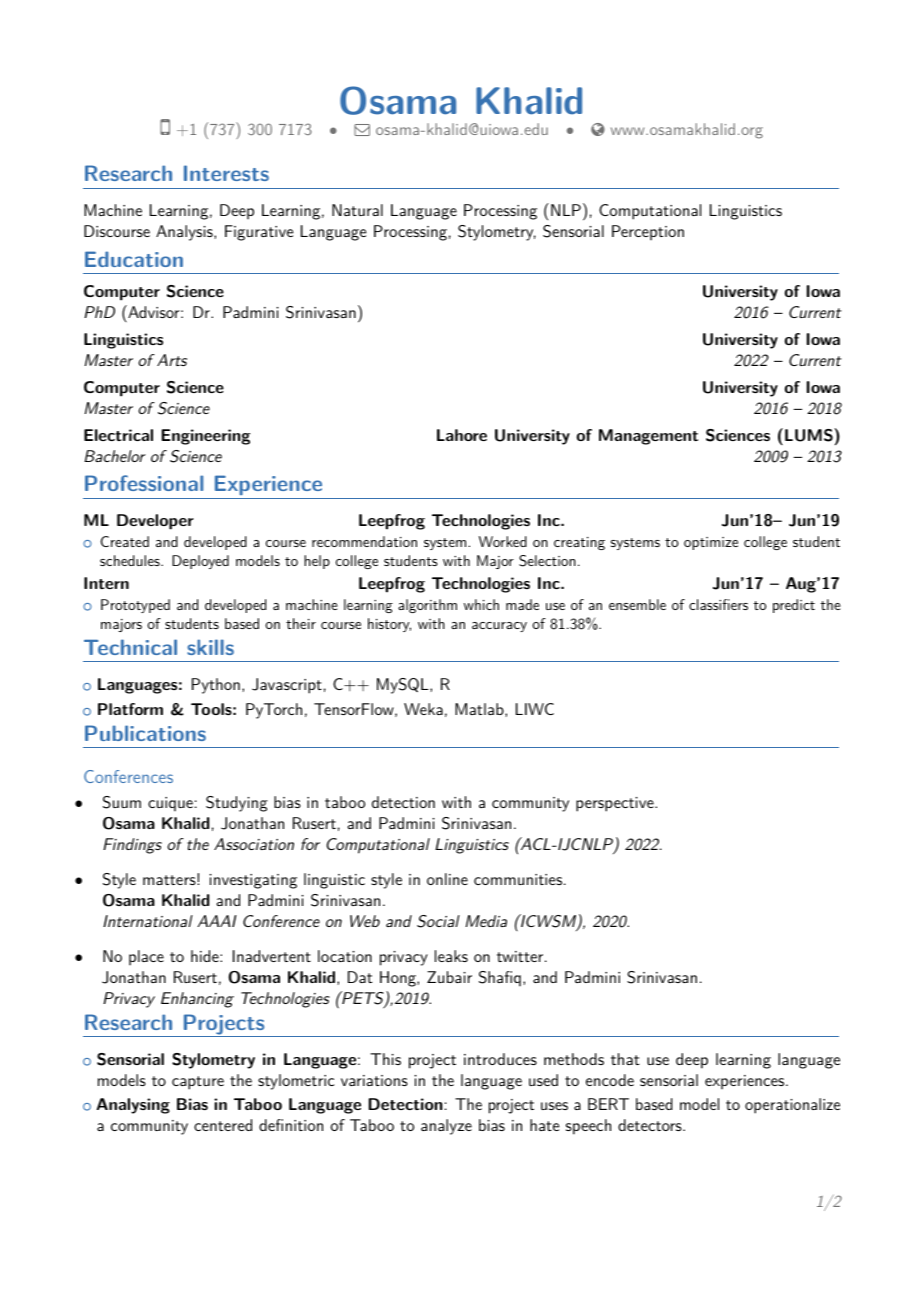 This image has width=924, height=1308. Describe the element at coordinates (357, 210) in the image. I see `Natural` at that location.
